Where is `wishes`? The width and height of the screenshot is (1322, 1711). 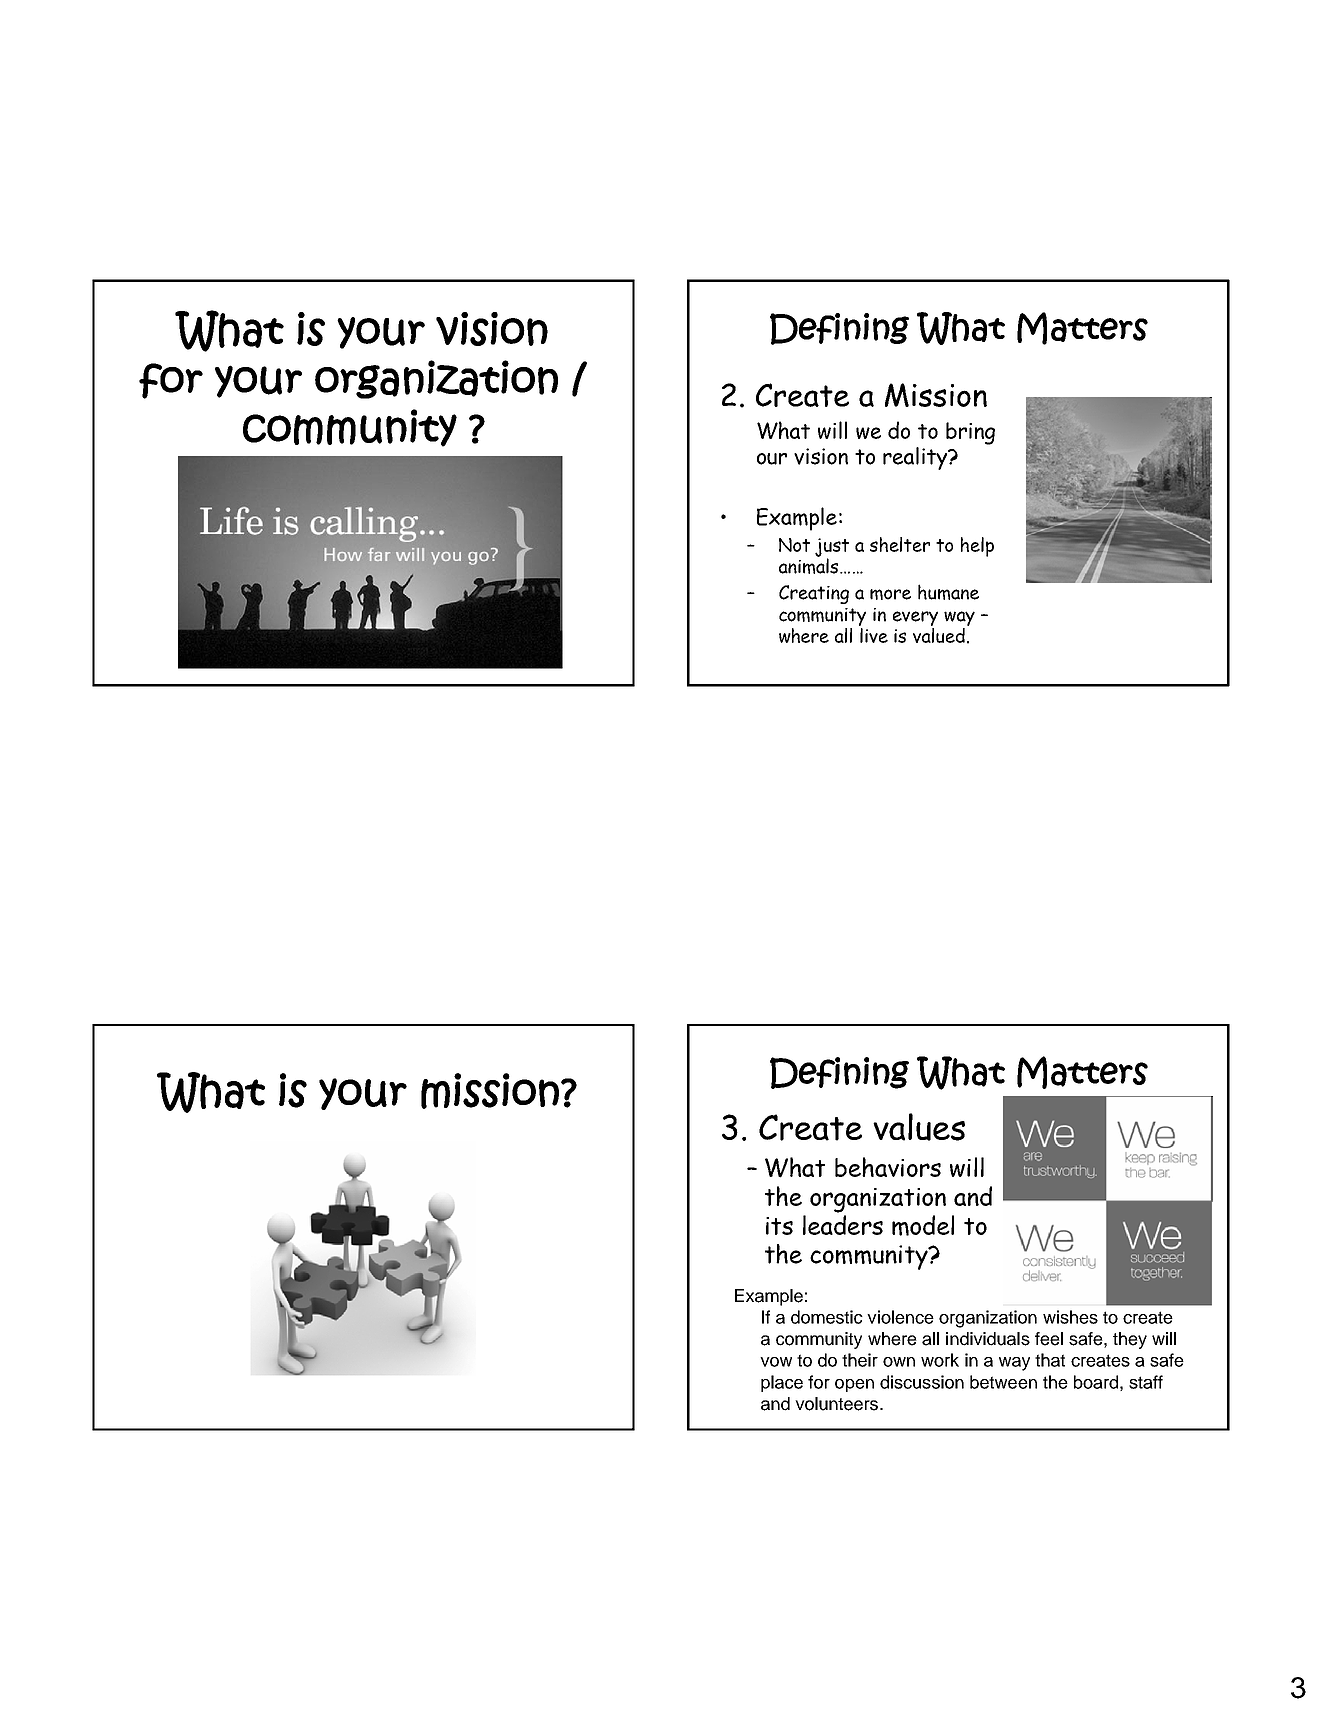 wishes is located at coordinates (1070, 1317).
